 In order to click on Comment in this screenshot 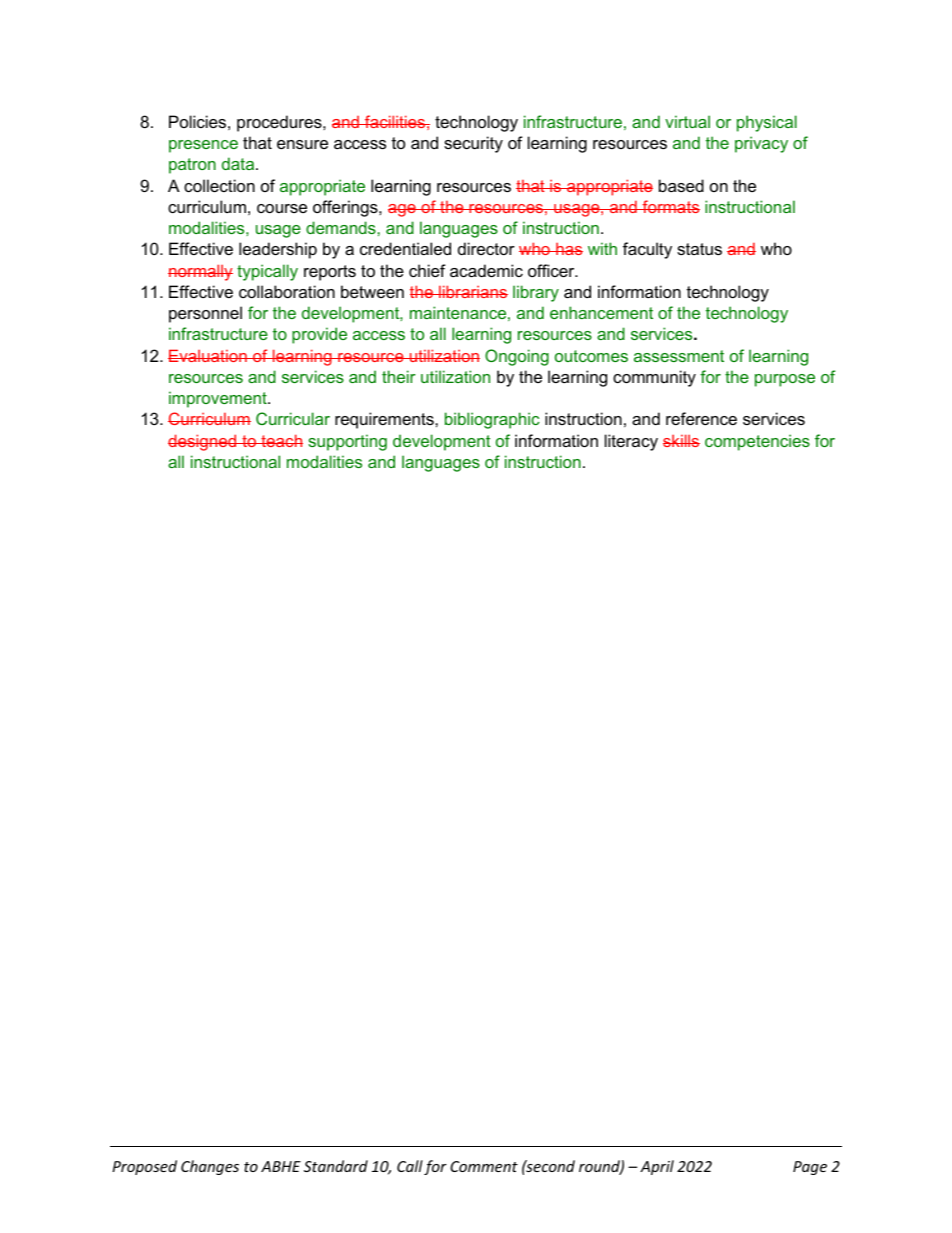, I will do `click(484, 1166)`.
